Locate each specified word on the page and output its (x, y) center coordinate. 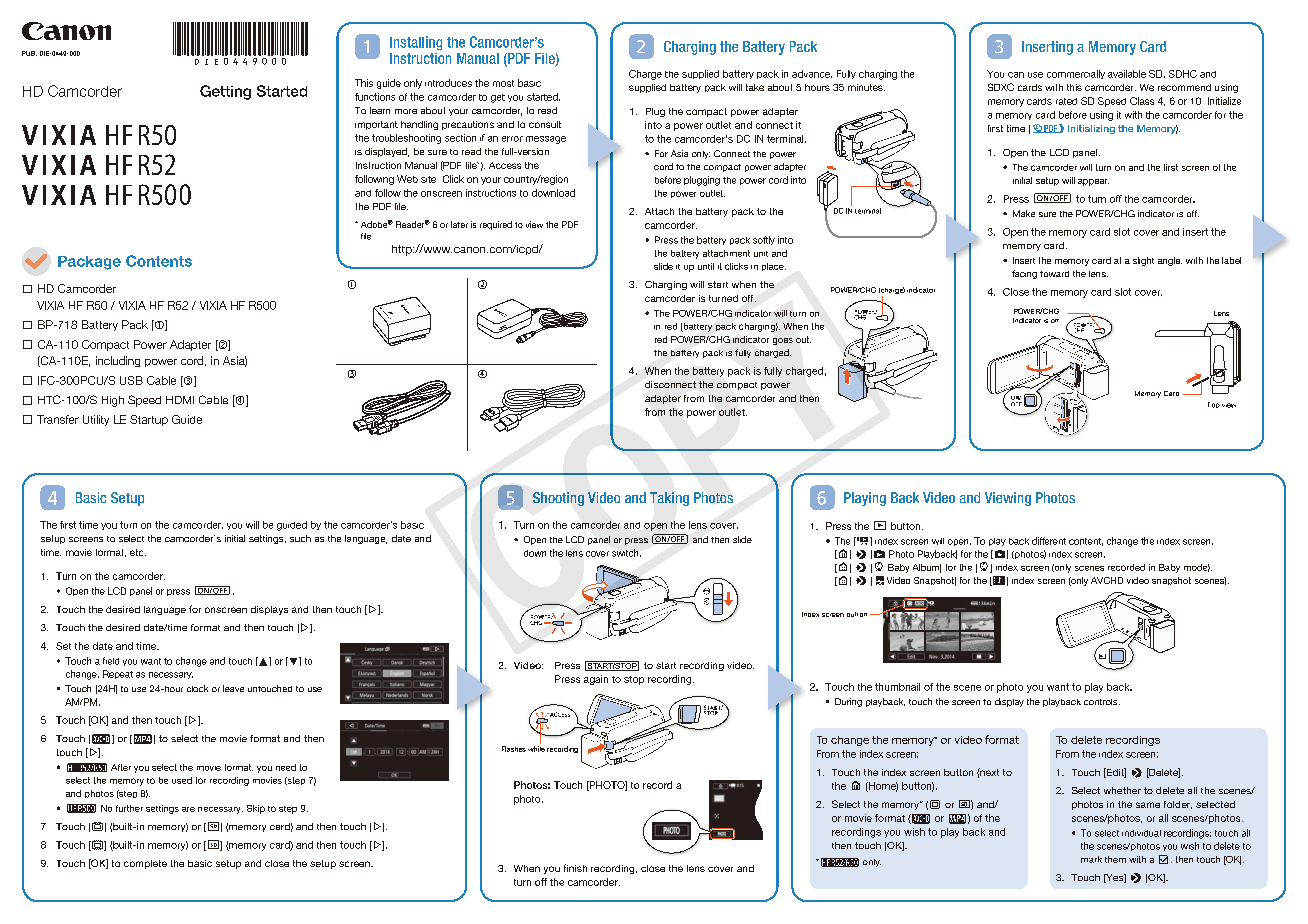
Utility (96, 420)
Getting (225, 92)
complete (145, 864)
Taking (669, 499)
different (1049, 541)
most (503, 83)
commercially (1076, 74)
